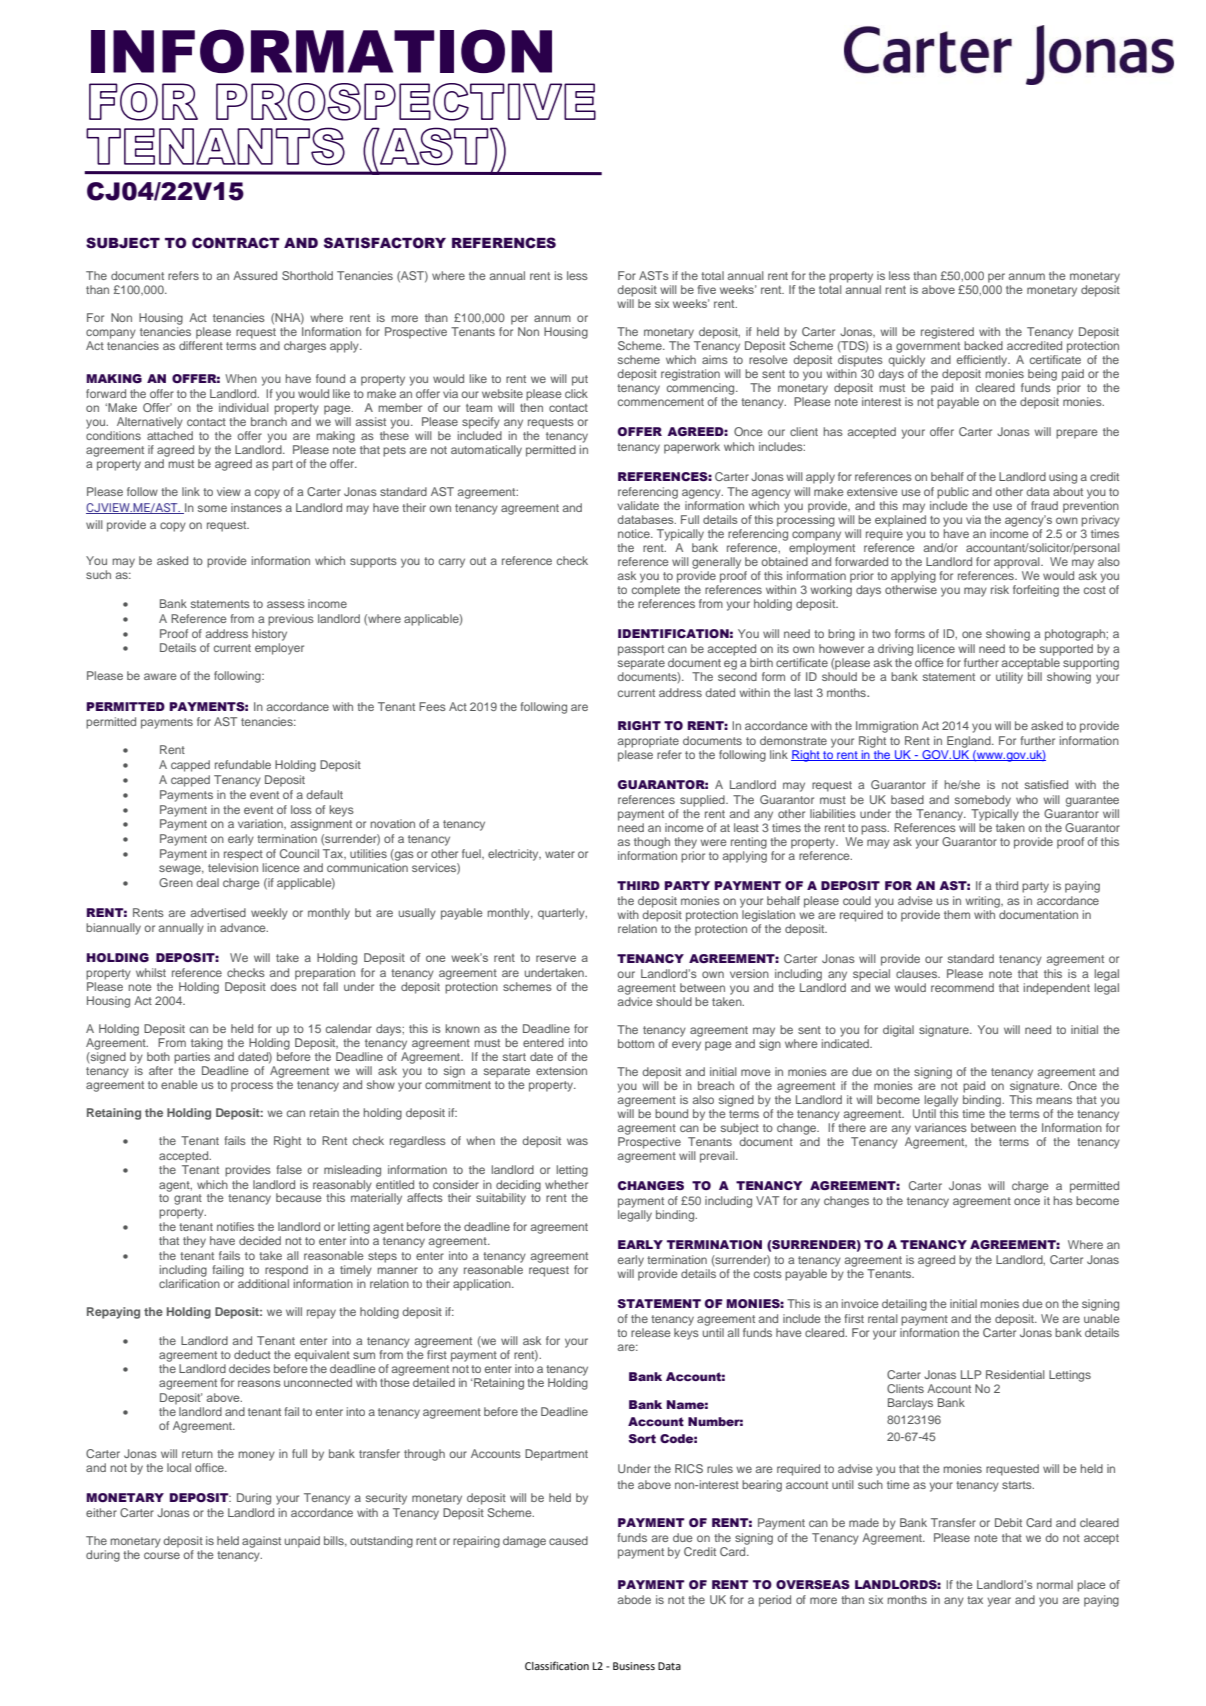  I want to click on course, so click(162, 1555).
